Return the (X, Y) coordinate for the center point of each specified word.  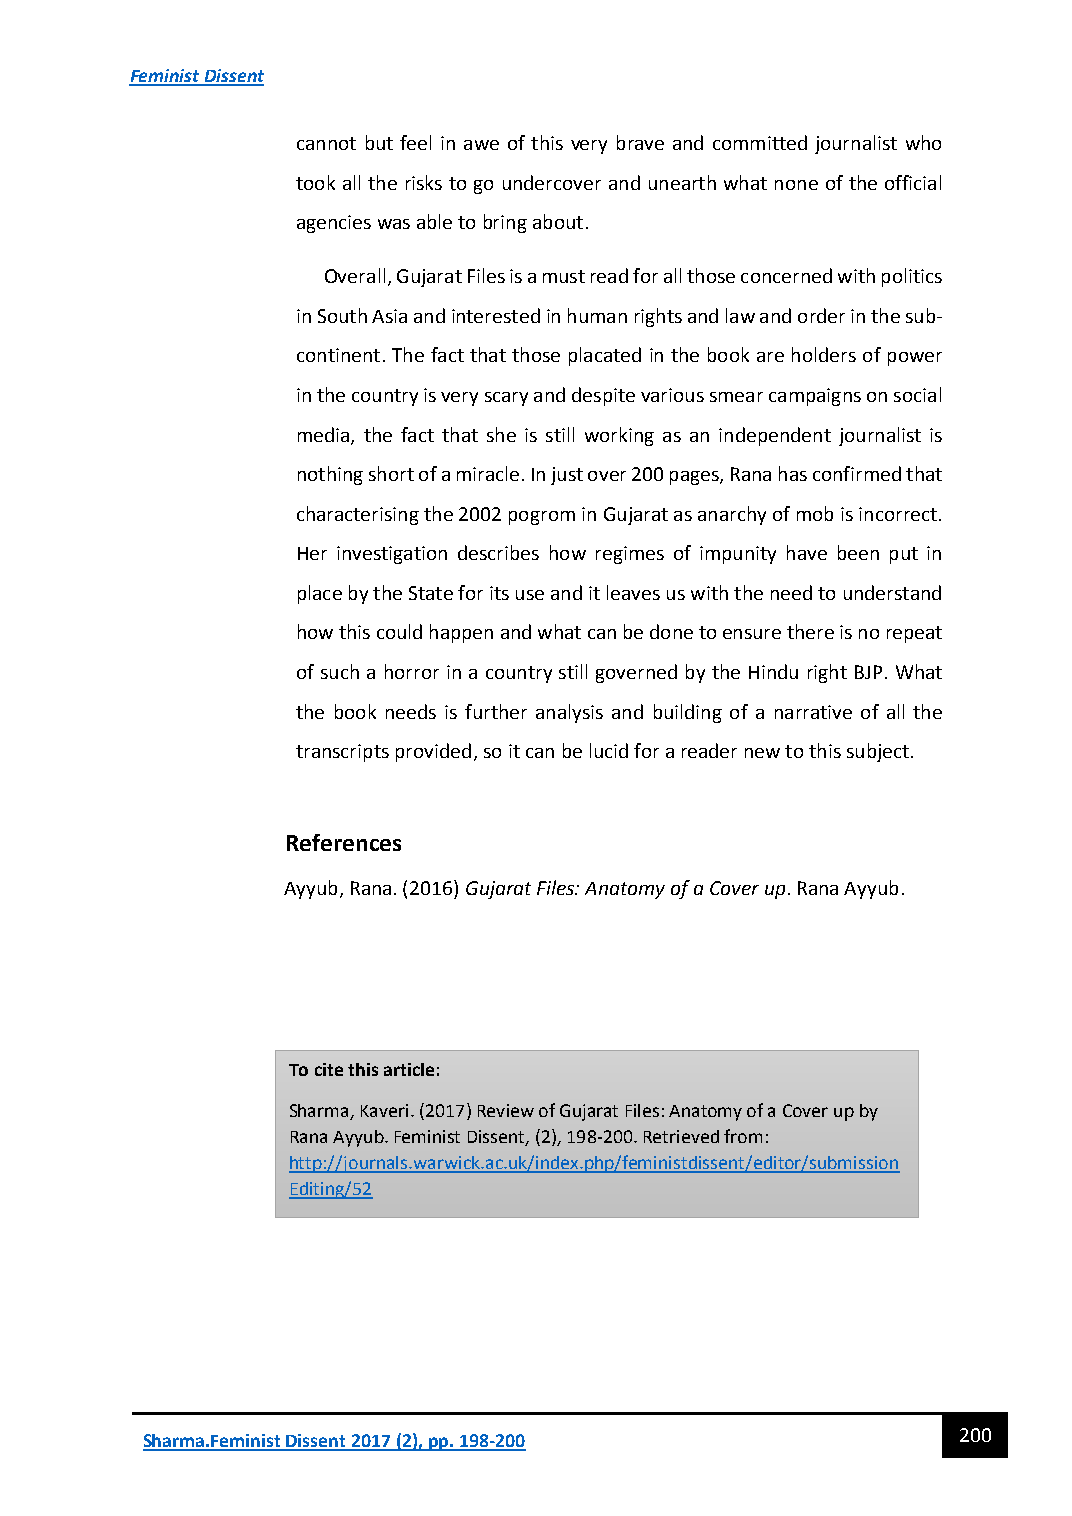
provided (433, 752)
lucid (609, 750)
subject (878, 752)
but (379, 142)
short (391, 473)
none (796, 185)
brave (640, 142)
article (409, 1069)
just (567, 476)
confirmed (857, 473)
